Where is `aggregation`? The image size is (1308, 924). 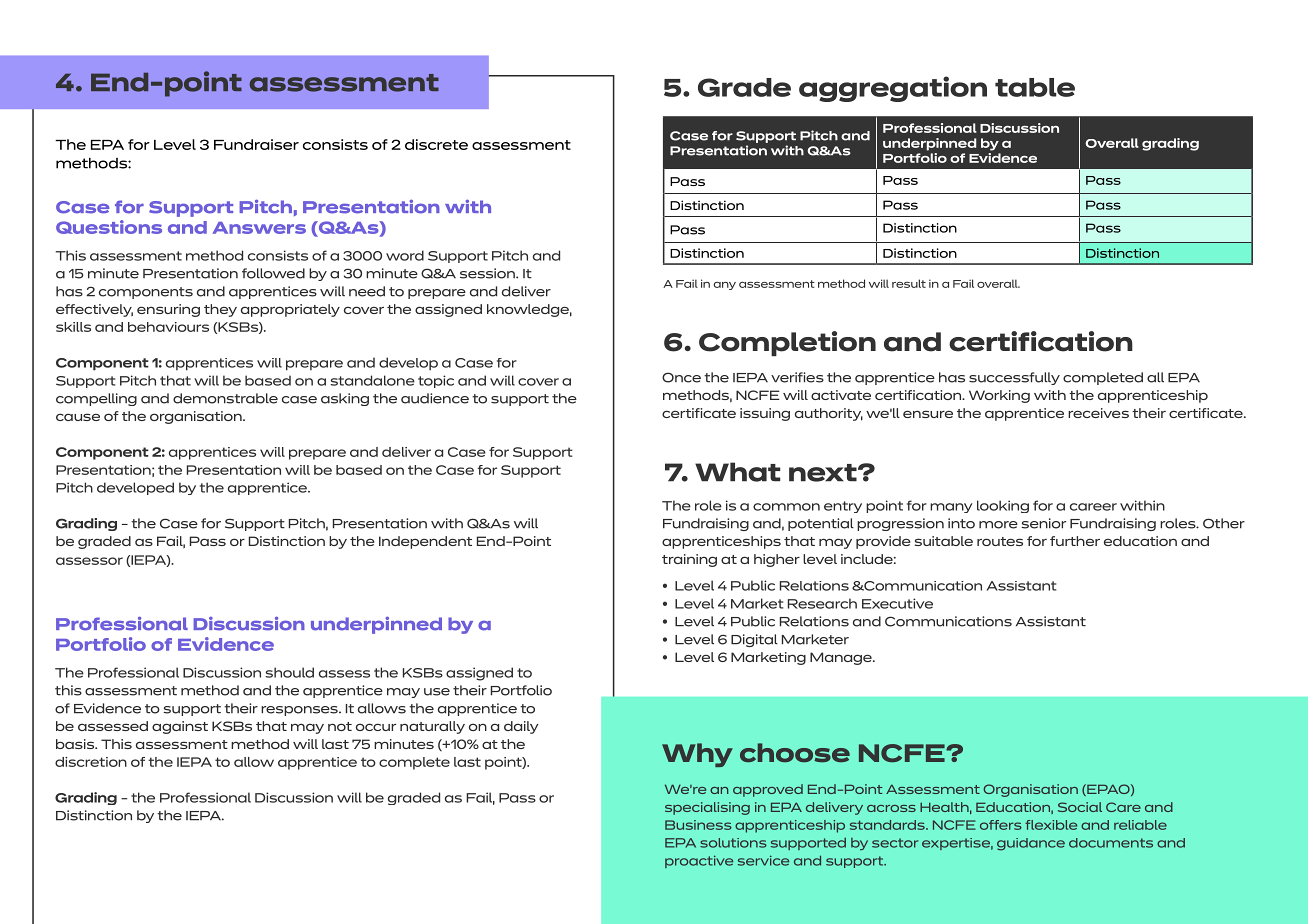
aggregation is located at coordinates (893, 89).
